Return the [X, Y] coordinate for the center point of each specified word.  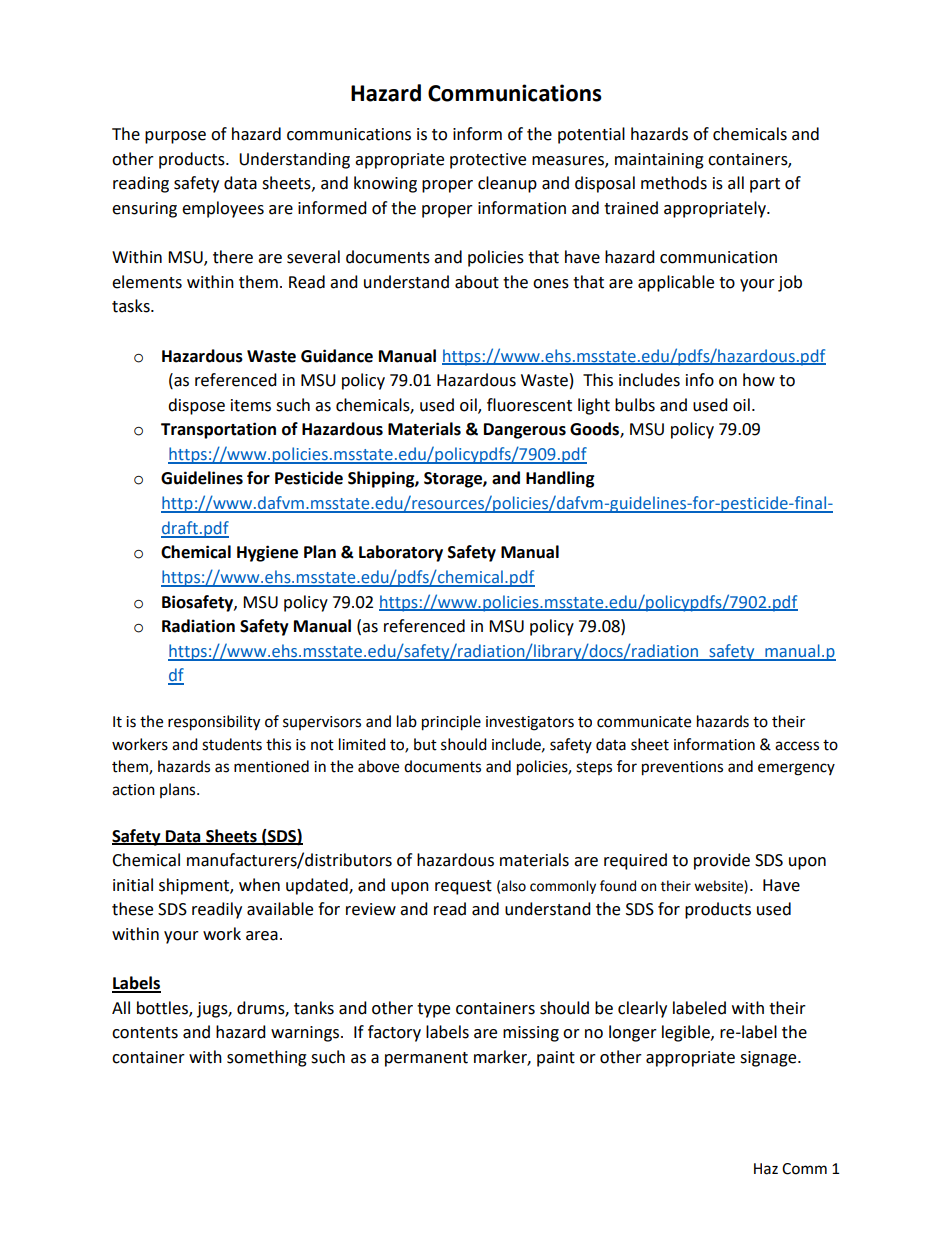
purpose [175, 137]
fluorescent [529, 405]
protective [488, 161]
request [463, 887]
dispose [196, 406]
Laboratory [401, 553]
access [797, 746]
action [133, 790]
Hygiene [267, 553]
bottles [163, 1008]
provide [722, 861]
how [759, 380]
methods [674, 183]
